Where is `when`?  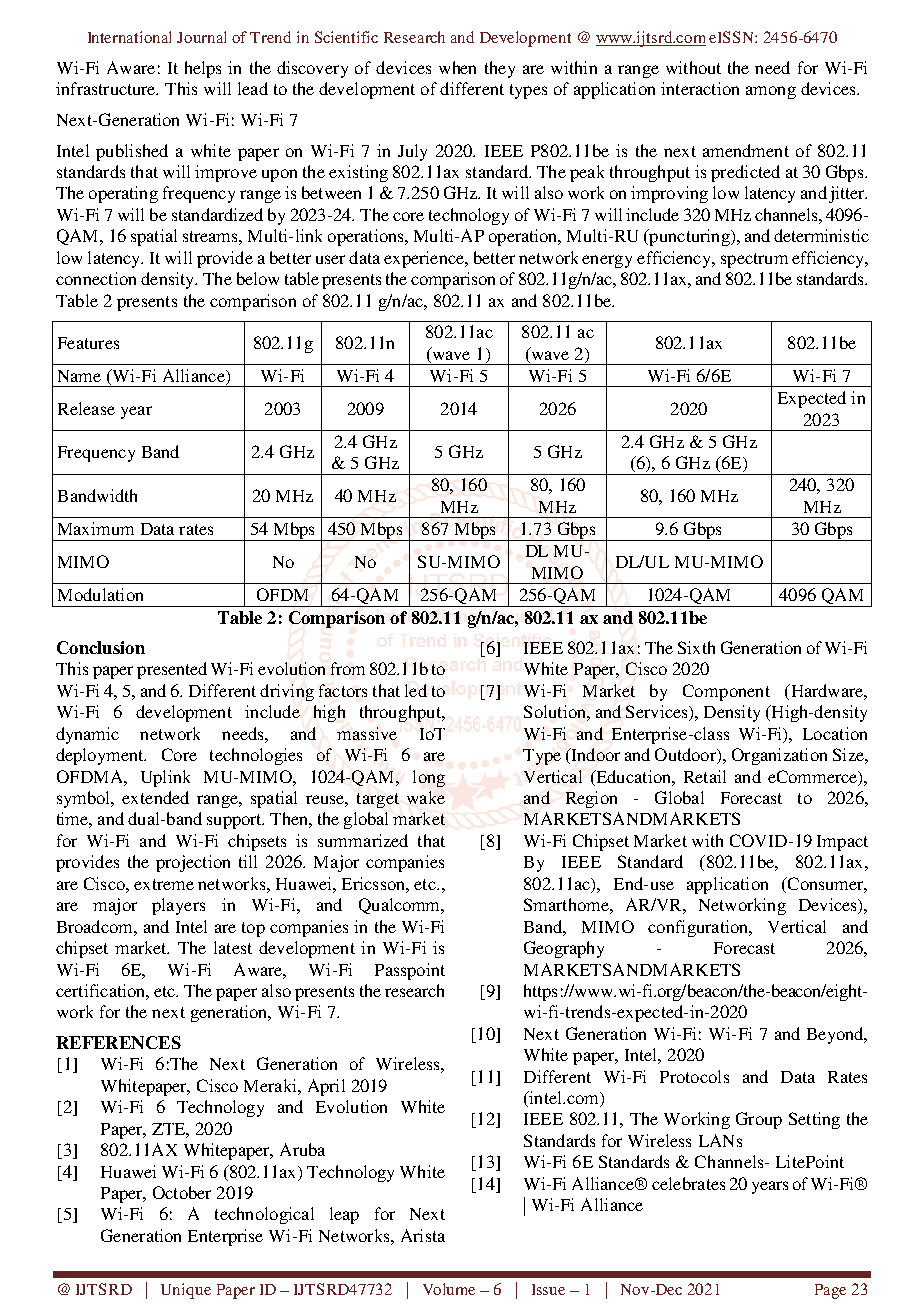
when is located at coordinates (457, 67).
